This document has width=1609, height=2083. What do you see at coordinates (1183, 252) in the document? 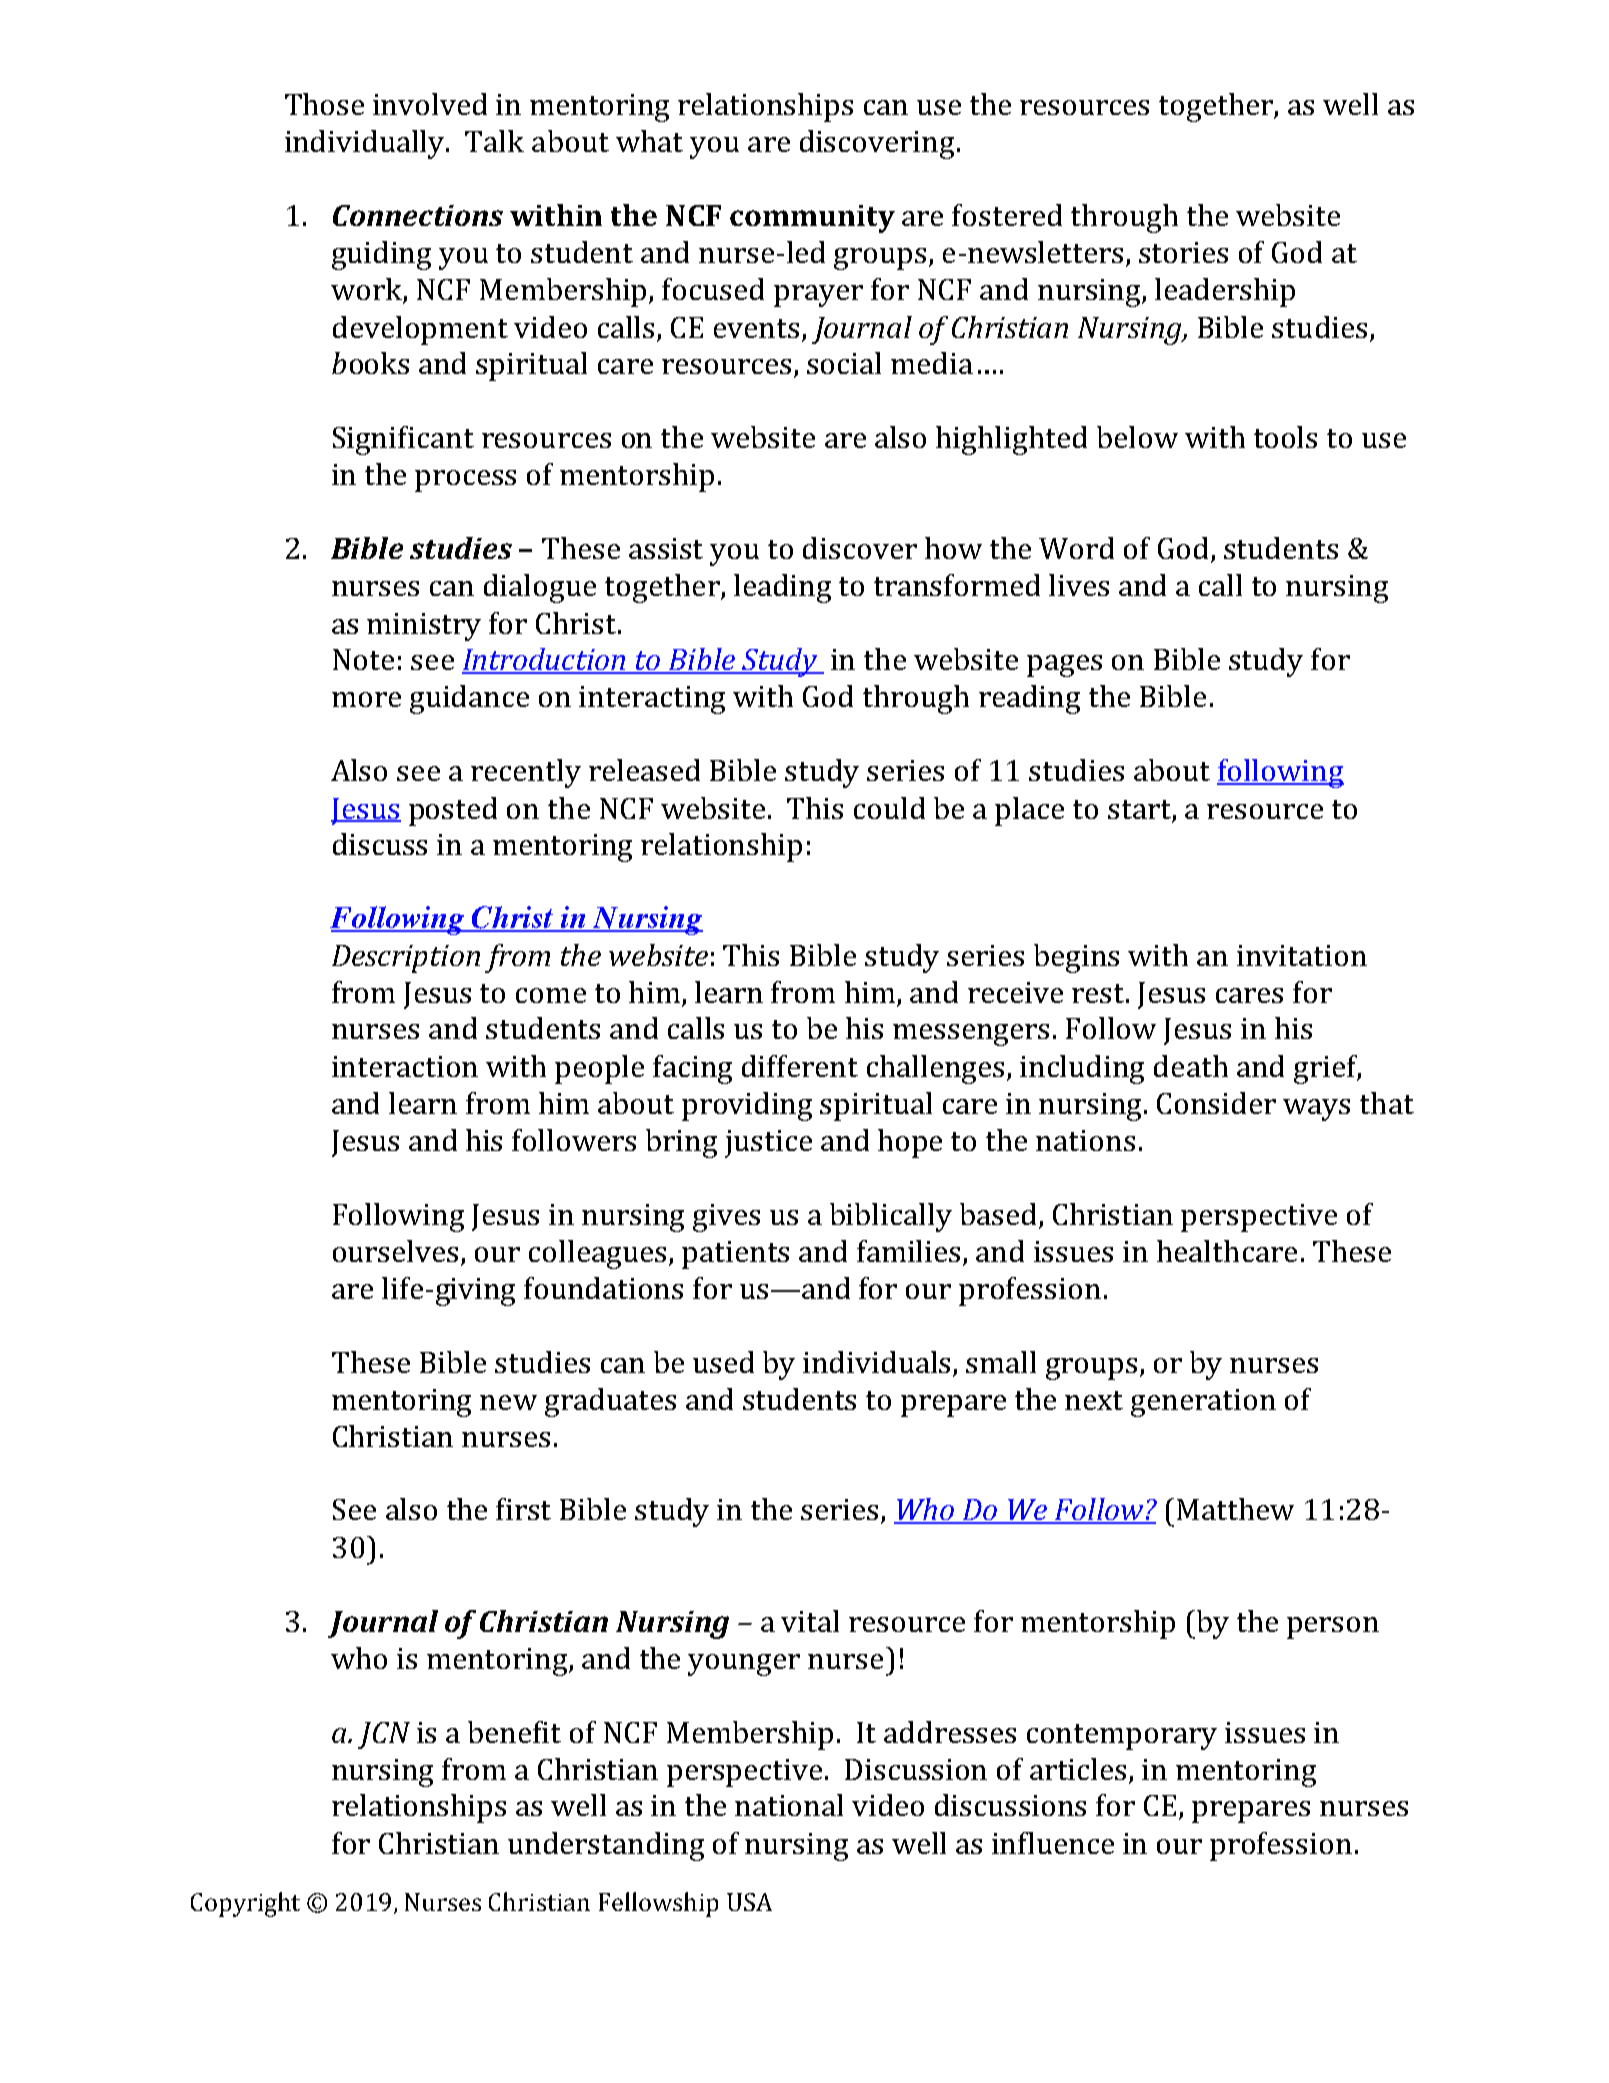
I see `stories` at bounding box center [1183, 252].
